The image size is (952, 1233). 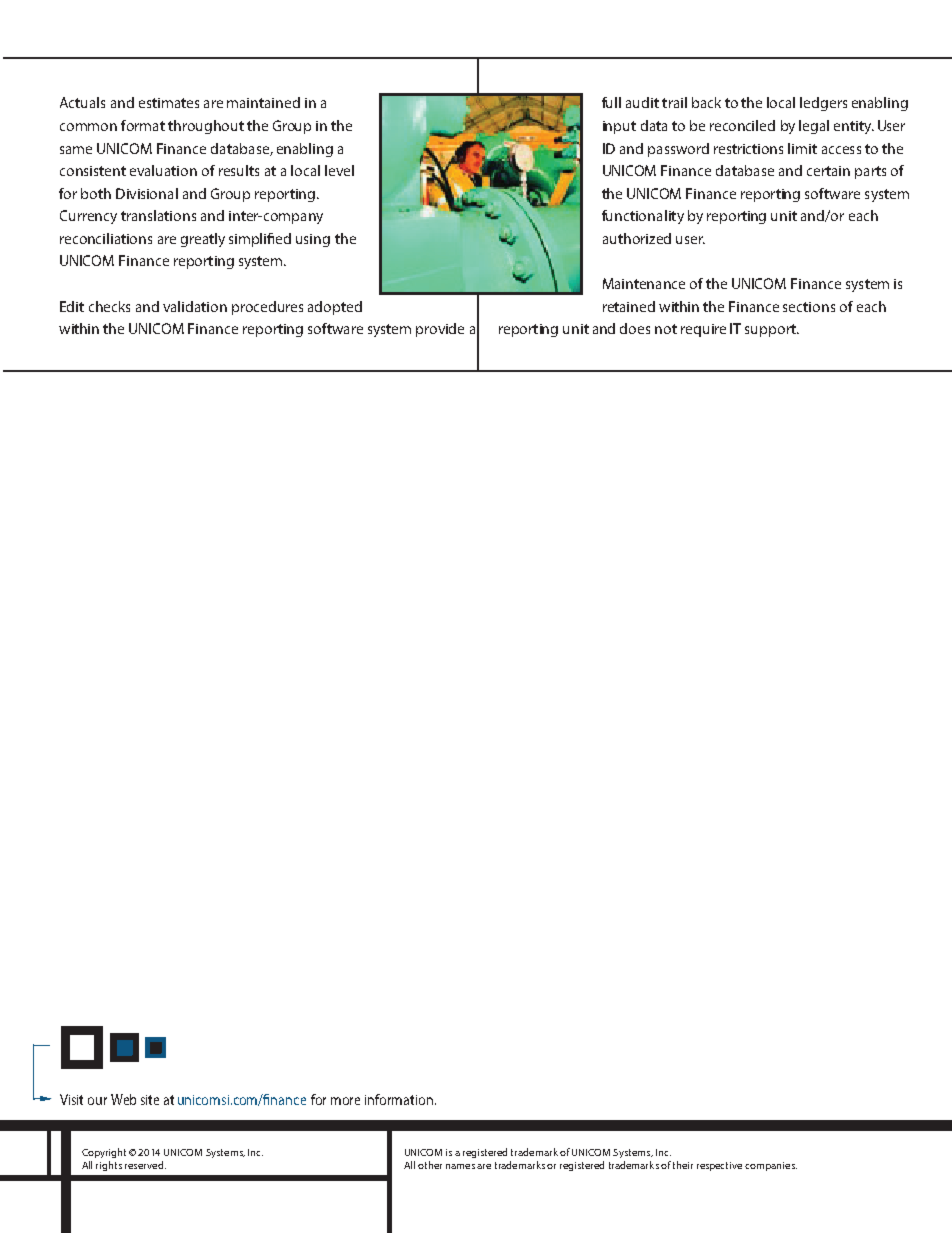 I want to click on not, so click(x=666, y=329).
